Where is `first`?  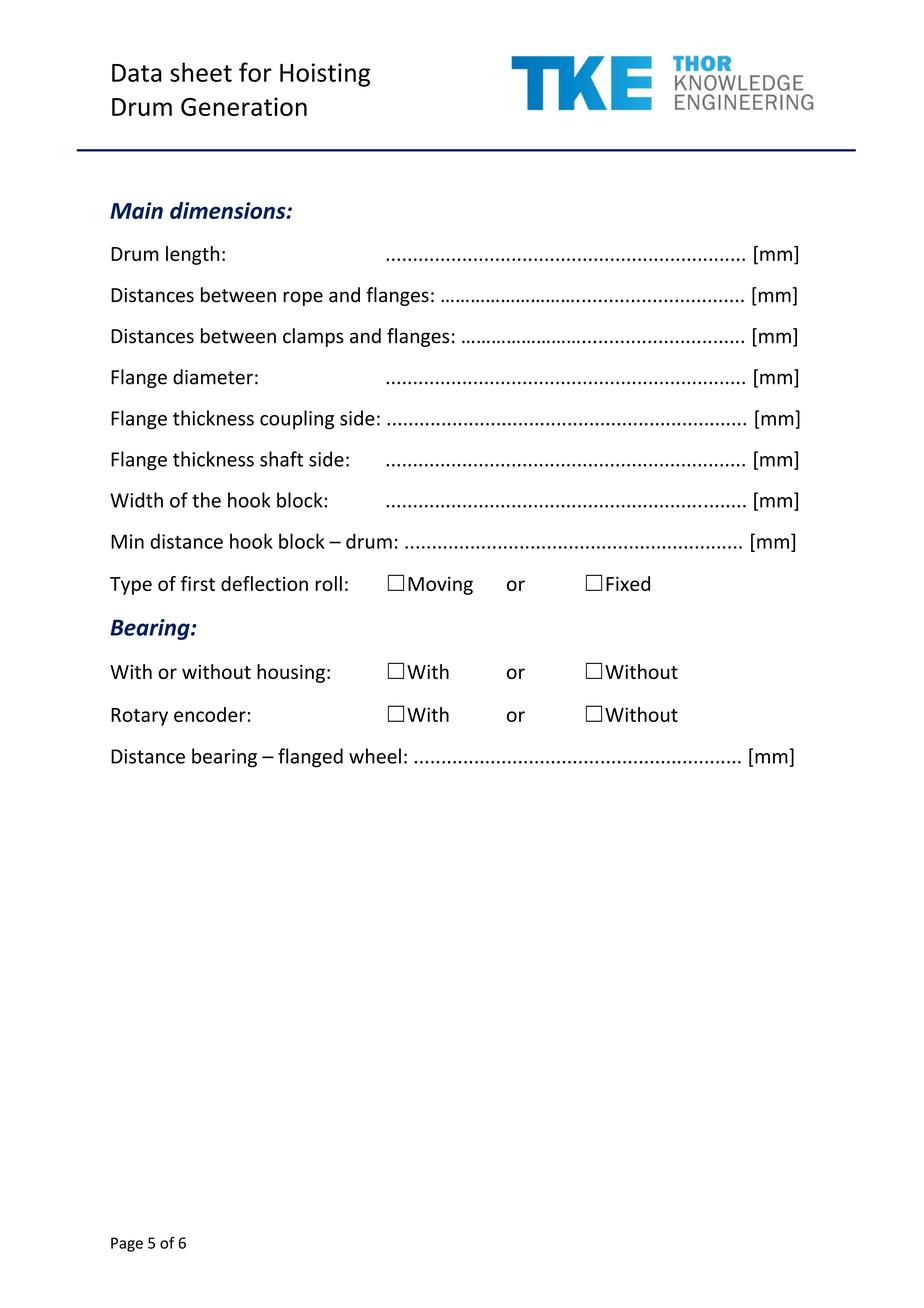 first is located at coordinates (198, 583).
